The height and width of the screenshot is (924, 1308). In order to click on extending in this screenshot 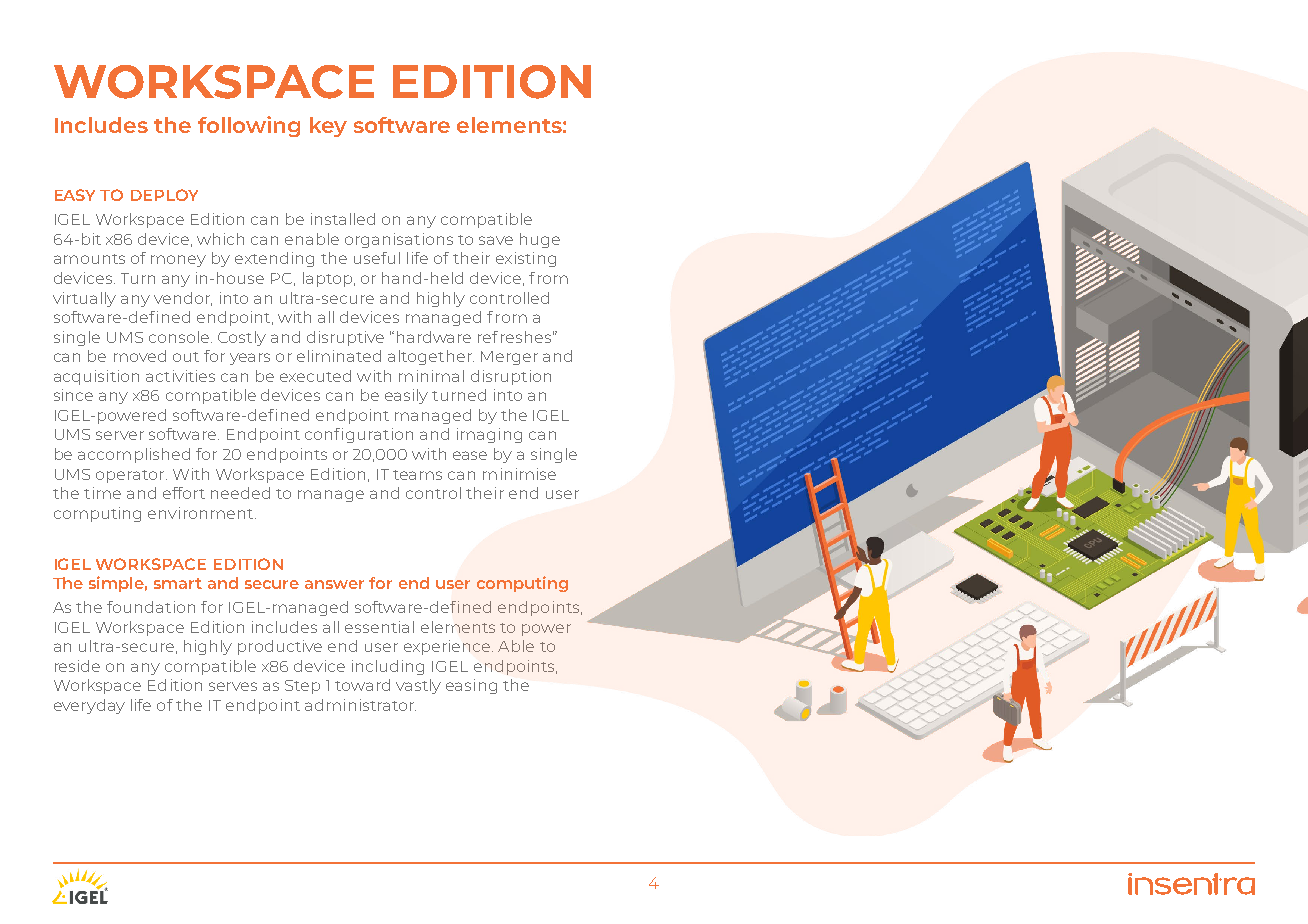, I will do `click(274, 259)`.
